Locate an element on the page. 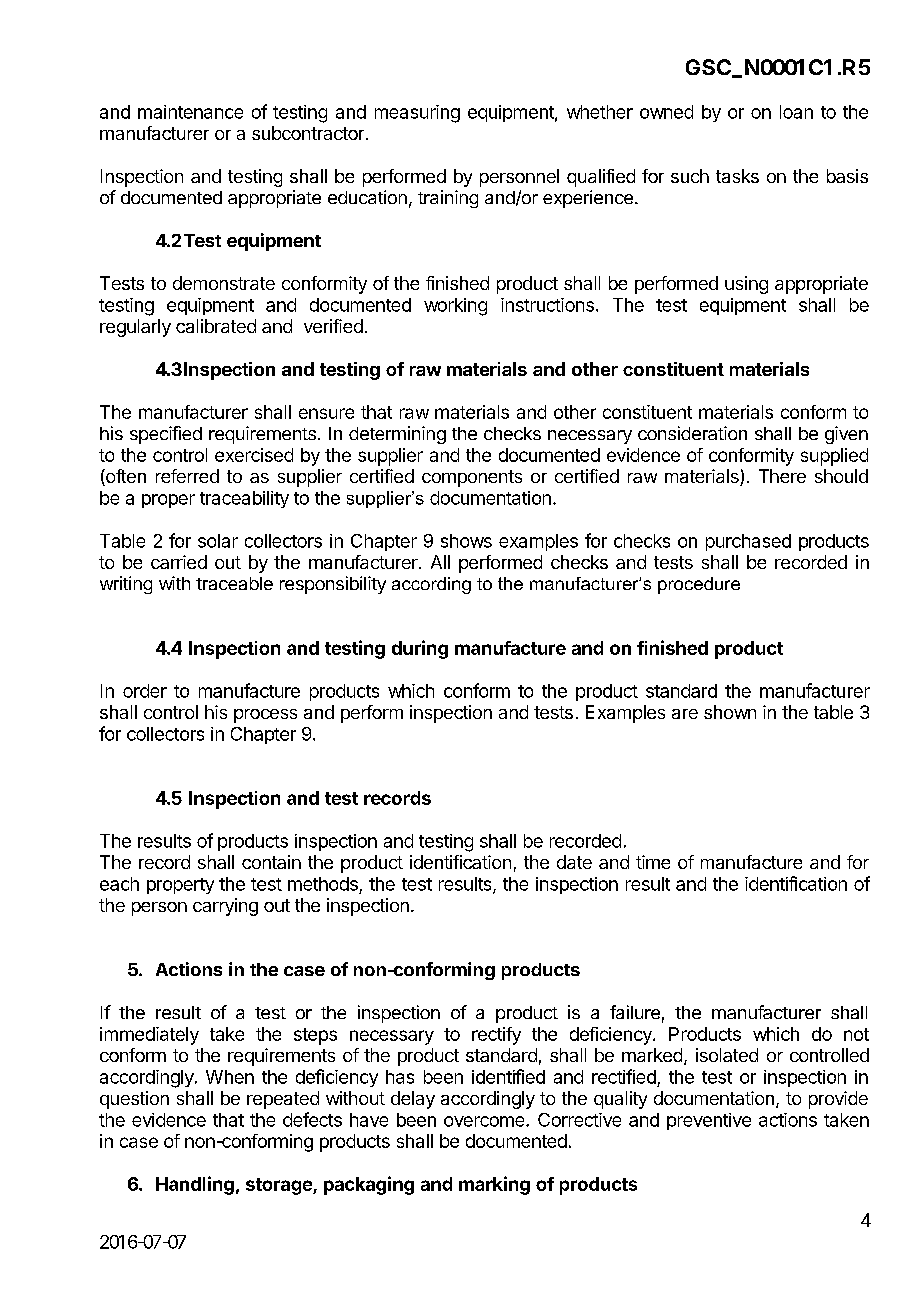  maintenance is located at coordinates (190, 112).
